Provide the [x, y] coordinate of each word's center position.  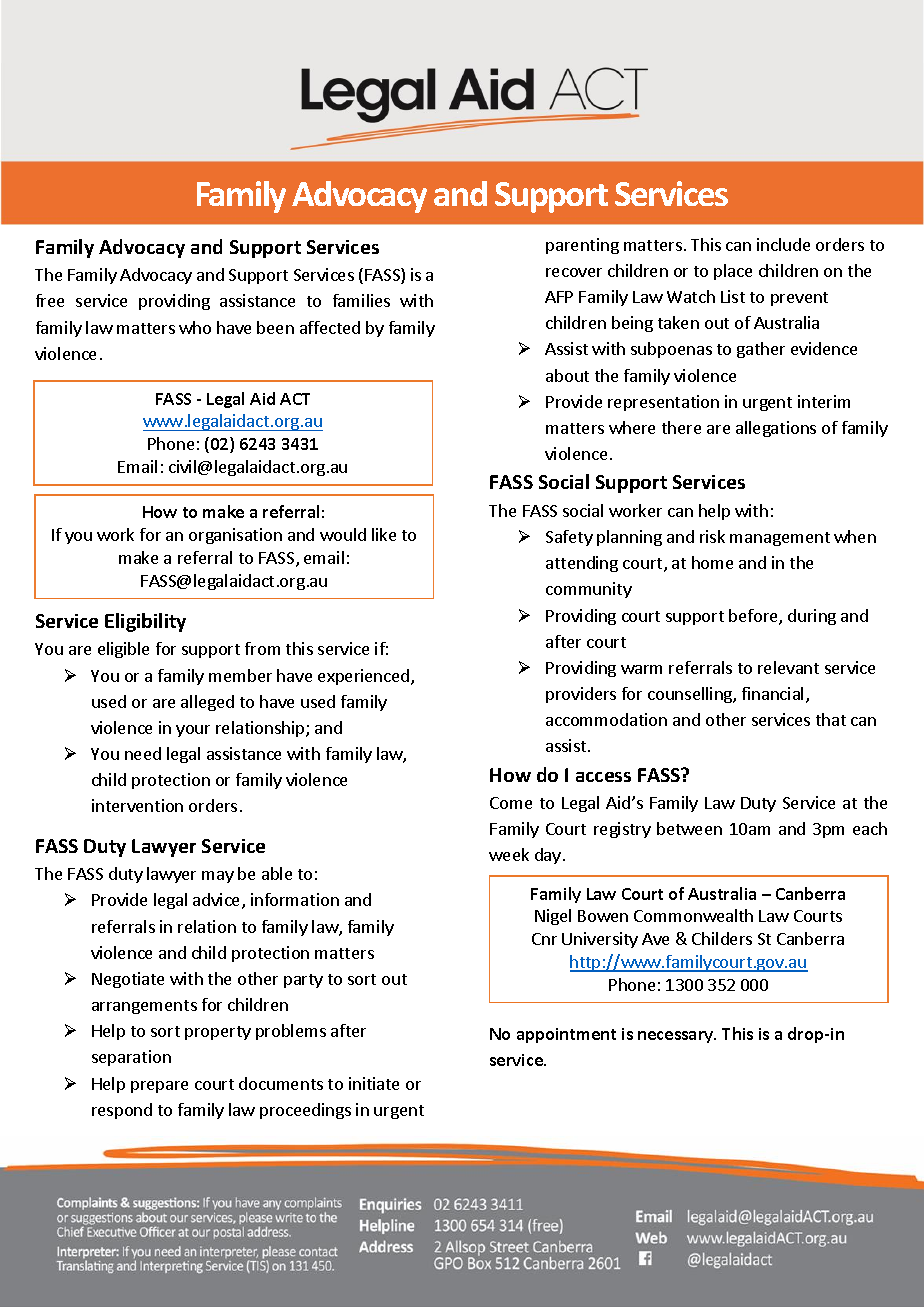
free [50, 300]
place [733, 272]
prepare [159, 1087]
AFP [559, 297]
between [689, 828]
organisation [235, 536]
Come [511, 803]
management [780, 539]
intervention [137, 805]
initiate [374, 1083]
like [384, 534]
